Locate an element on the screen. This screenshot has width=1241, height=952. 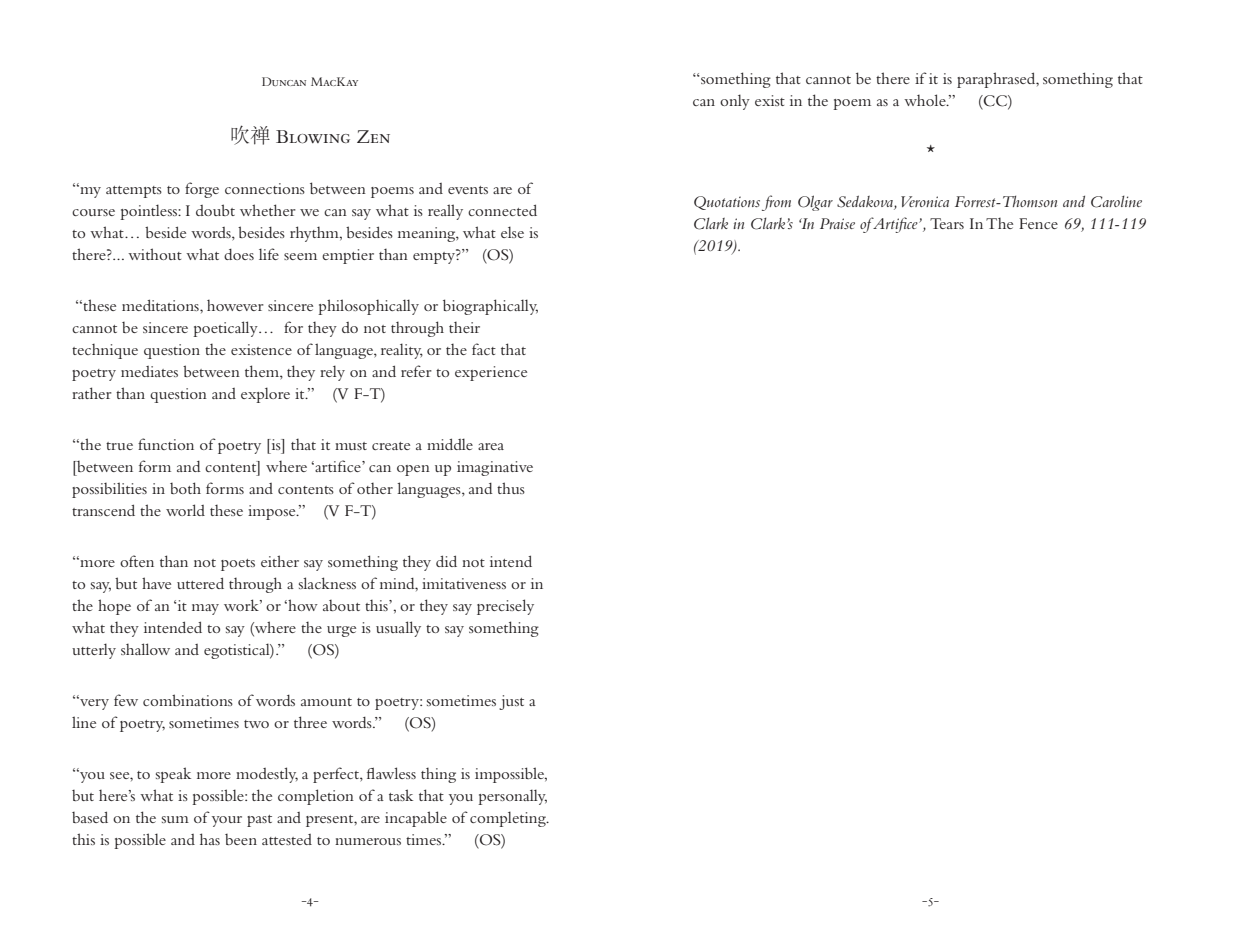
your is located at coordinates (227, 821).
